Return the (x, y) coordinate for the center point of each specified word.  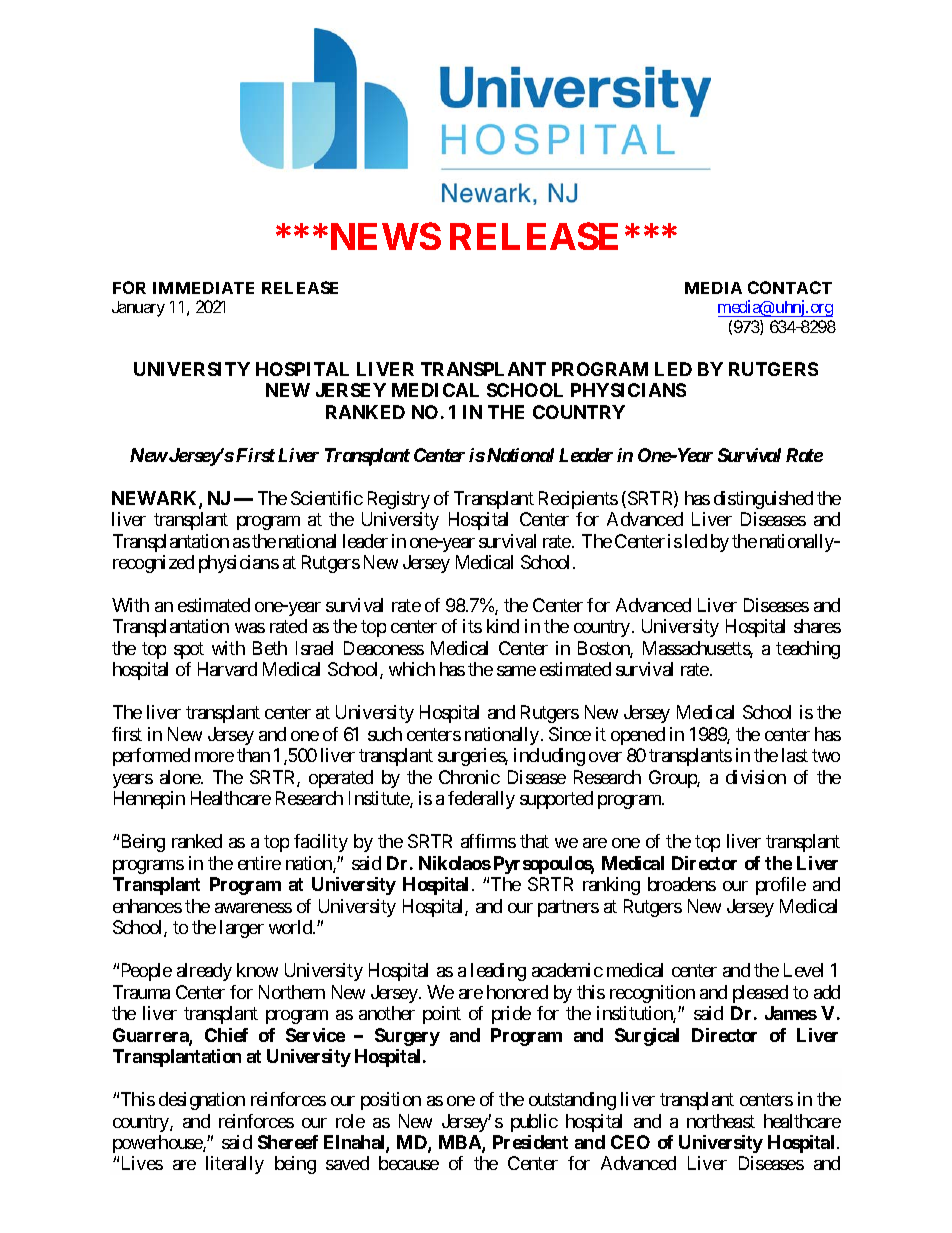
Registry (399, 500)
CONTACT (790, 287)
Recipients (578, 500)
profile (781, 886)
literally (235, 1165)
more (214, 757)
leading (498, 972)
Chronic (469, 777)
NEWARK (156, 499)
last (795, 755)
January (138, 309)
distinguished (763, 500)
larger (242, 929)
